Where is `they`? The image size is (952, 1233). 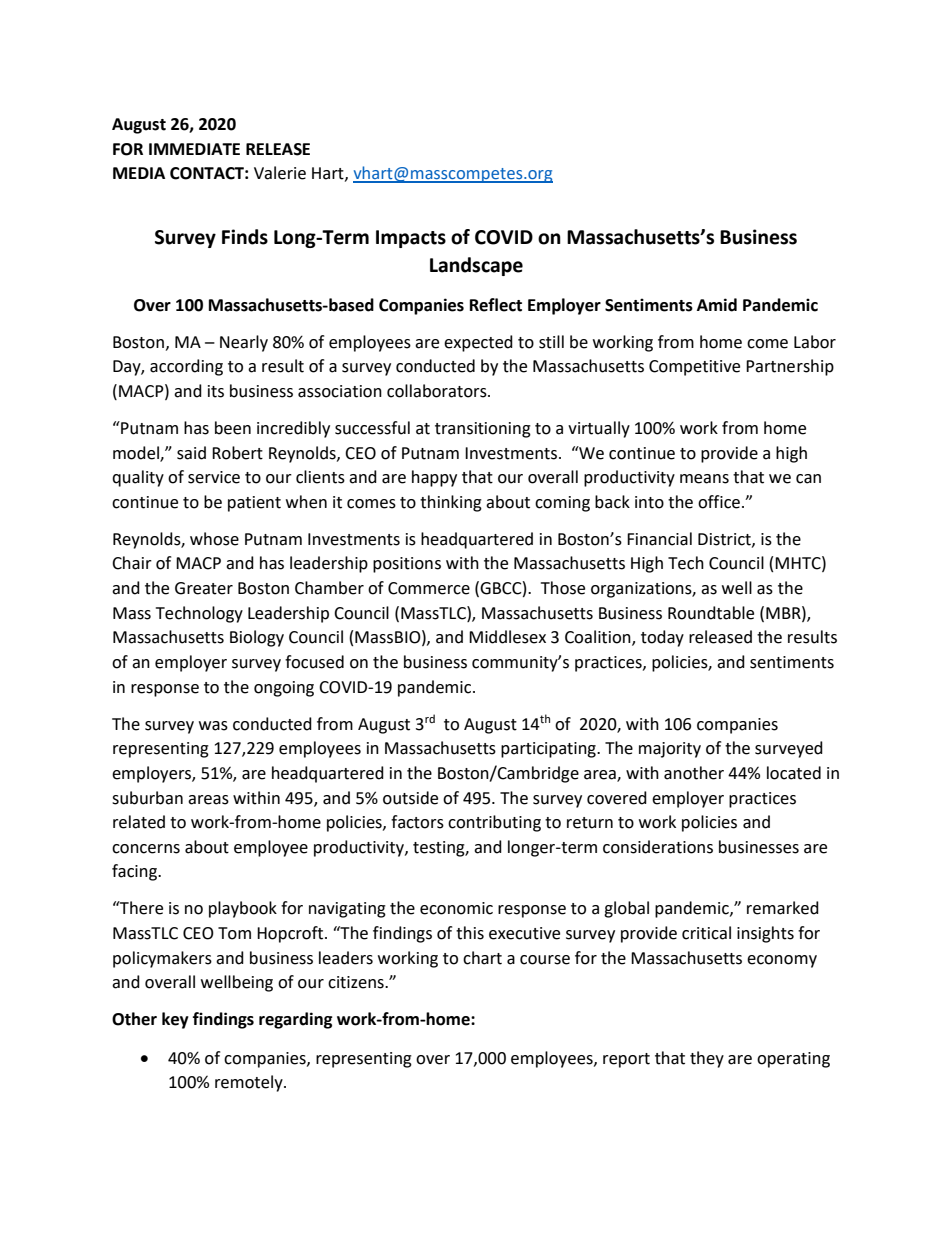
they is located at coordinates (707, 1059).
